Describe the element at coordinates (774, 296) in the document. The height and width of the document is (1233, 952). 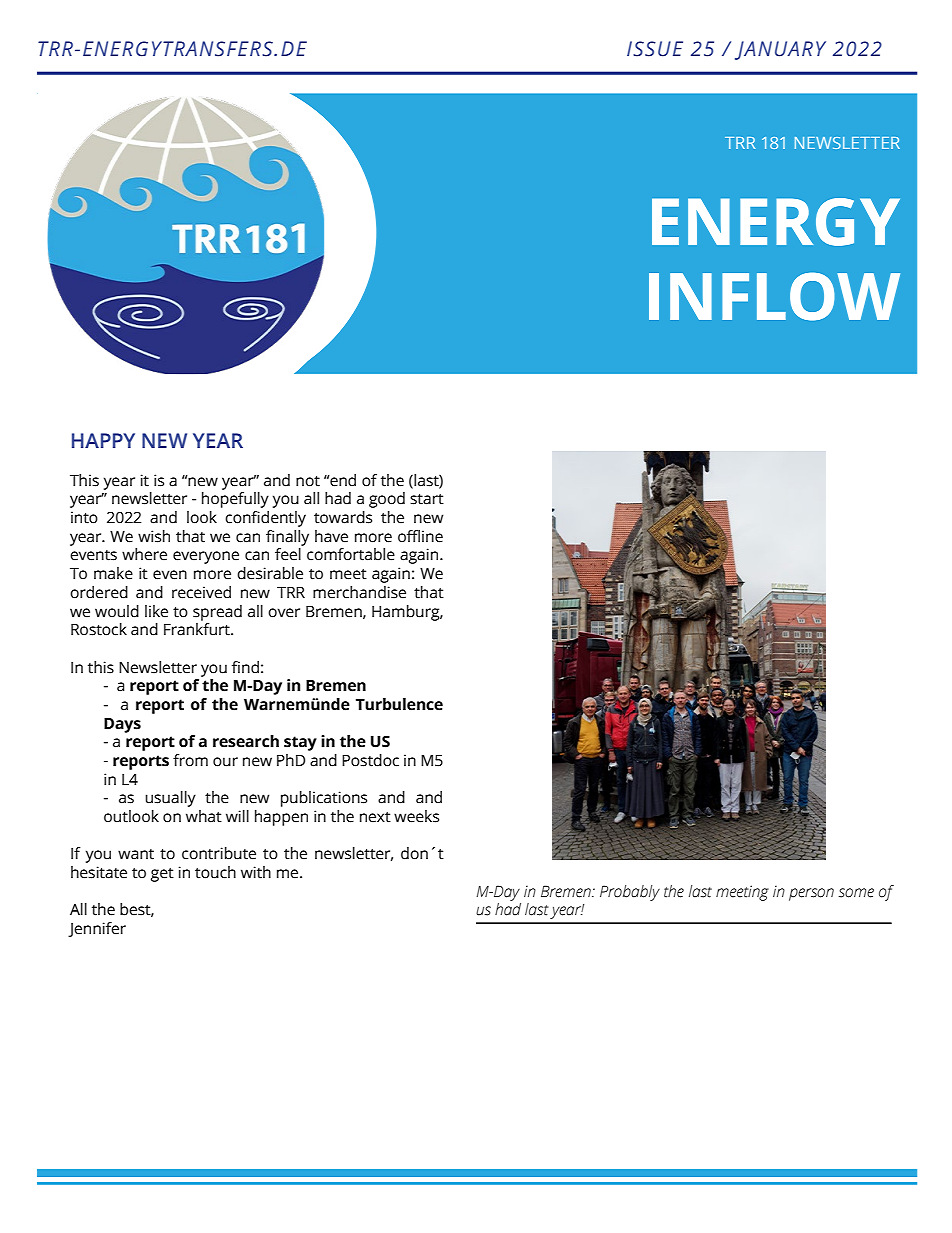
I see `INFLOW` at that location.
